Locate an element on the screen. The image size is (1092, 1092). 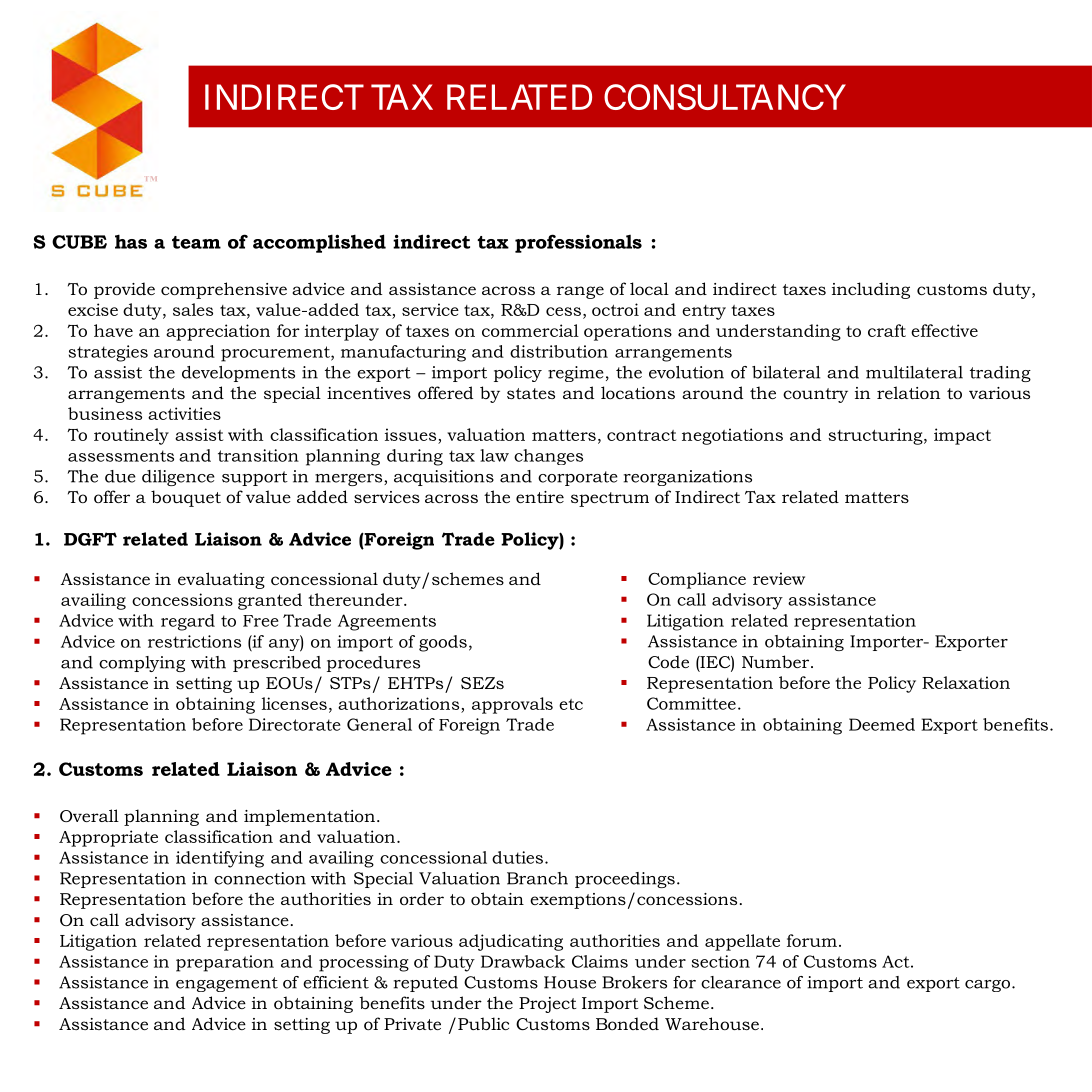
distribution is located at coordinates (559, 351).
